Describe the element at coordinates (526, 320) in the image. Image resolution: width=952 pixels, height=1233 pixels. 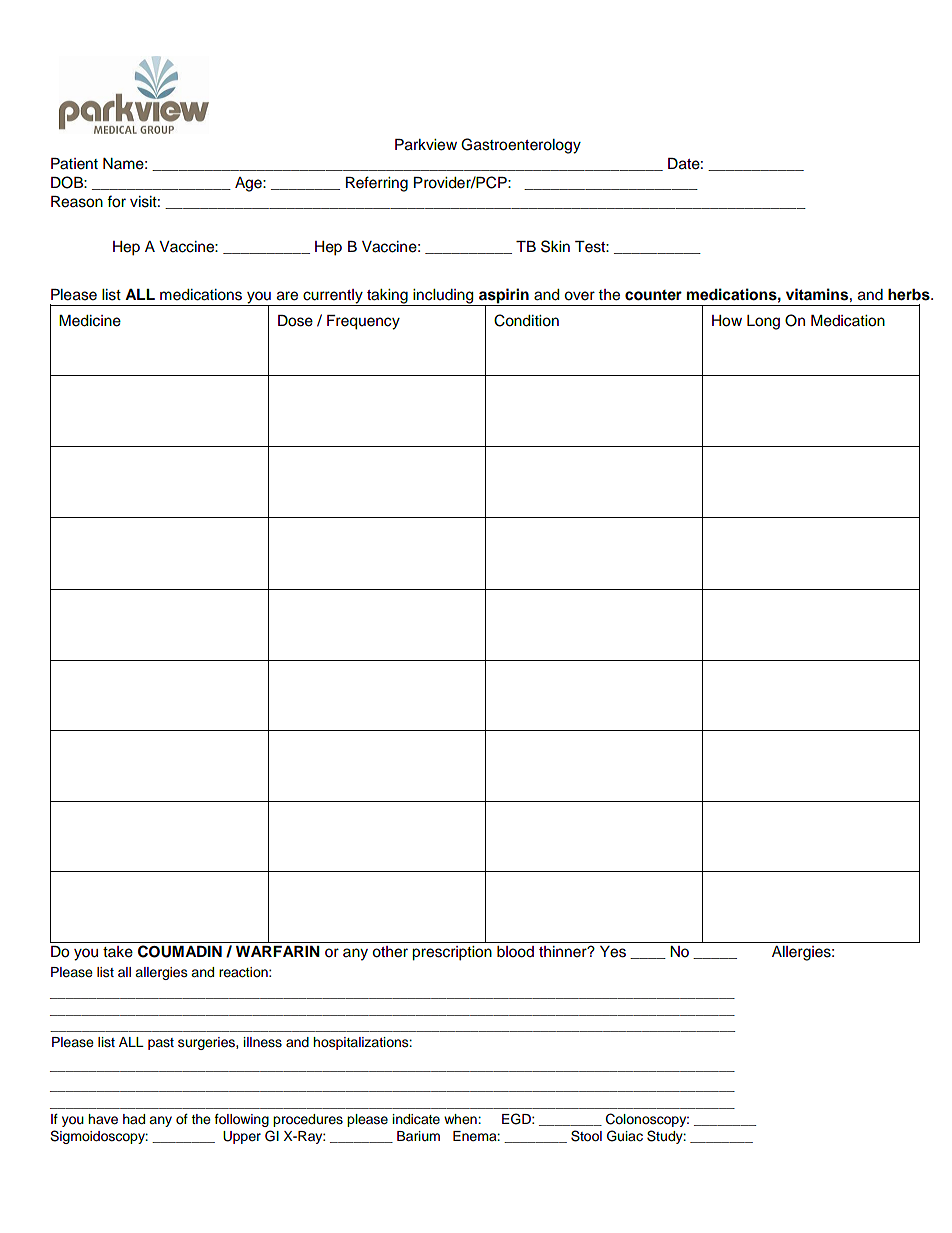
I see `Condition` at that location.
